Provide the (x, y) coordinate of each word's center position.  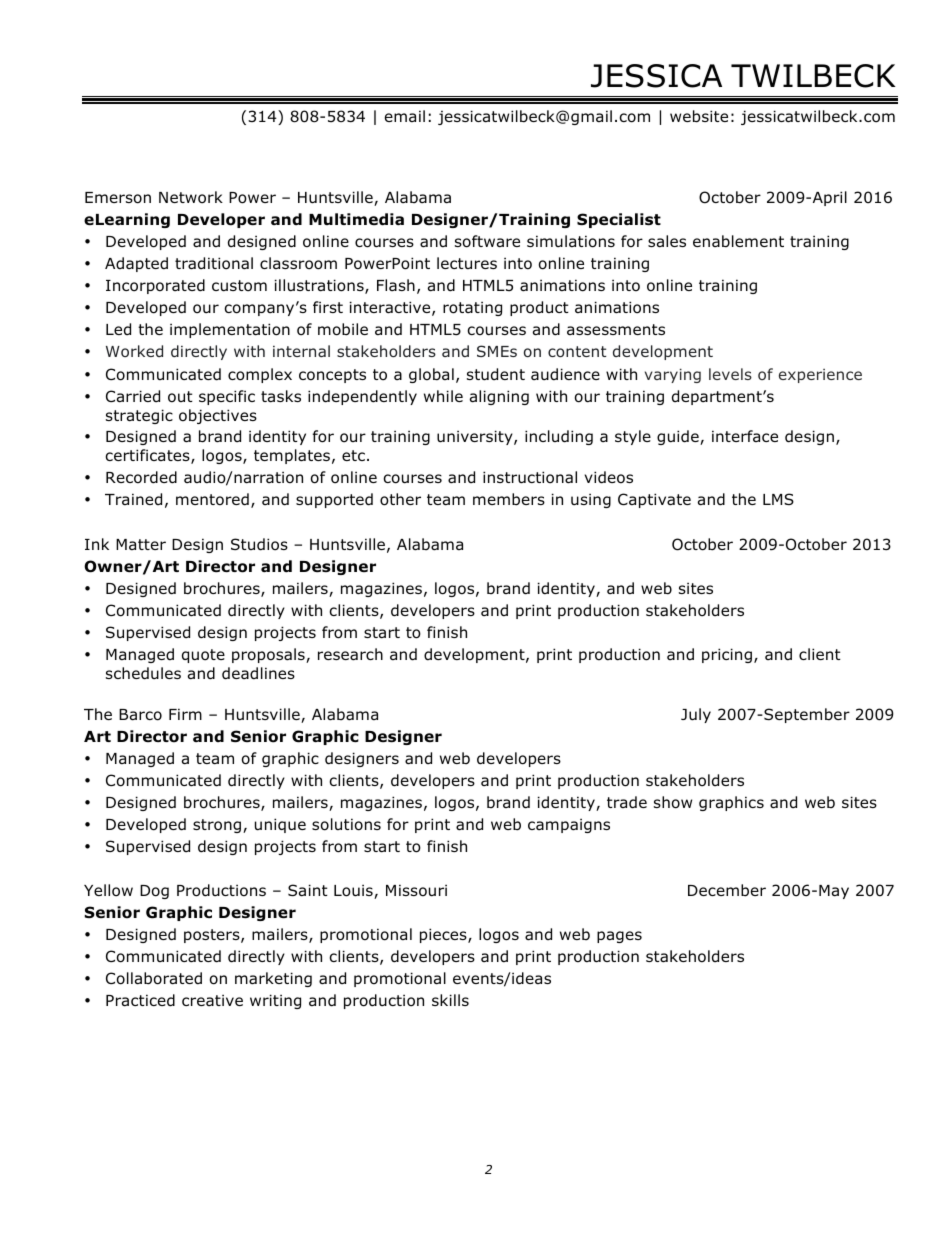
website (699, 116)
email (405, 116)
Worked (134, 351)
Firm (185, 714)
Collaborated (154, 978)
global (431, 375)
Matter (141, 544)
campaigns (569, 825)
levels (730, 374)
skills (450, 1000)
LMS (778, 499)
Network (191, 197)
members (509, 499)
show (673, 802)
